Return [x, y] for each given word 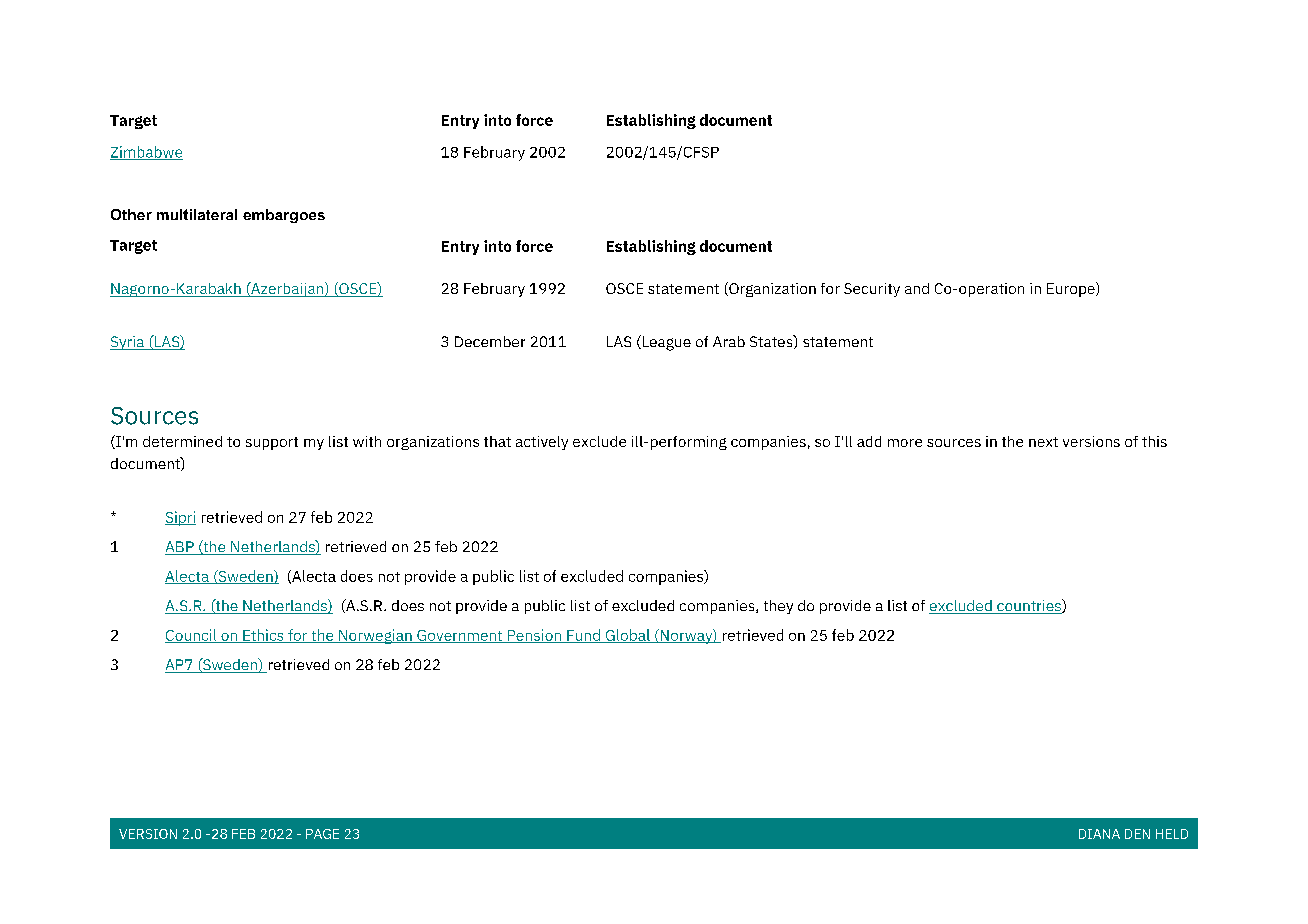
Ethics [263, 636]
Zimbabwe [146, 153]
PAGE [322, 834]
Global [627, 636]
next [1043, 442]
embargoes [284, 216]
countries [1029, 606]
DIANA [1099, 834]
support [272, 443]
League [665, 343]
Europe [1072, 289]
